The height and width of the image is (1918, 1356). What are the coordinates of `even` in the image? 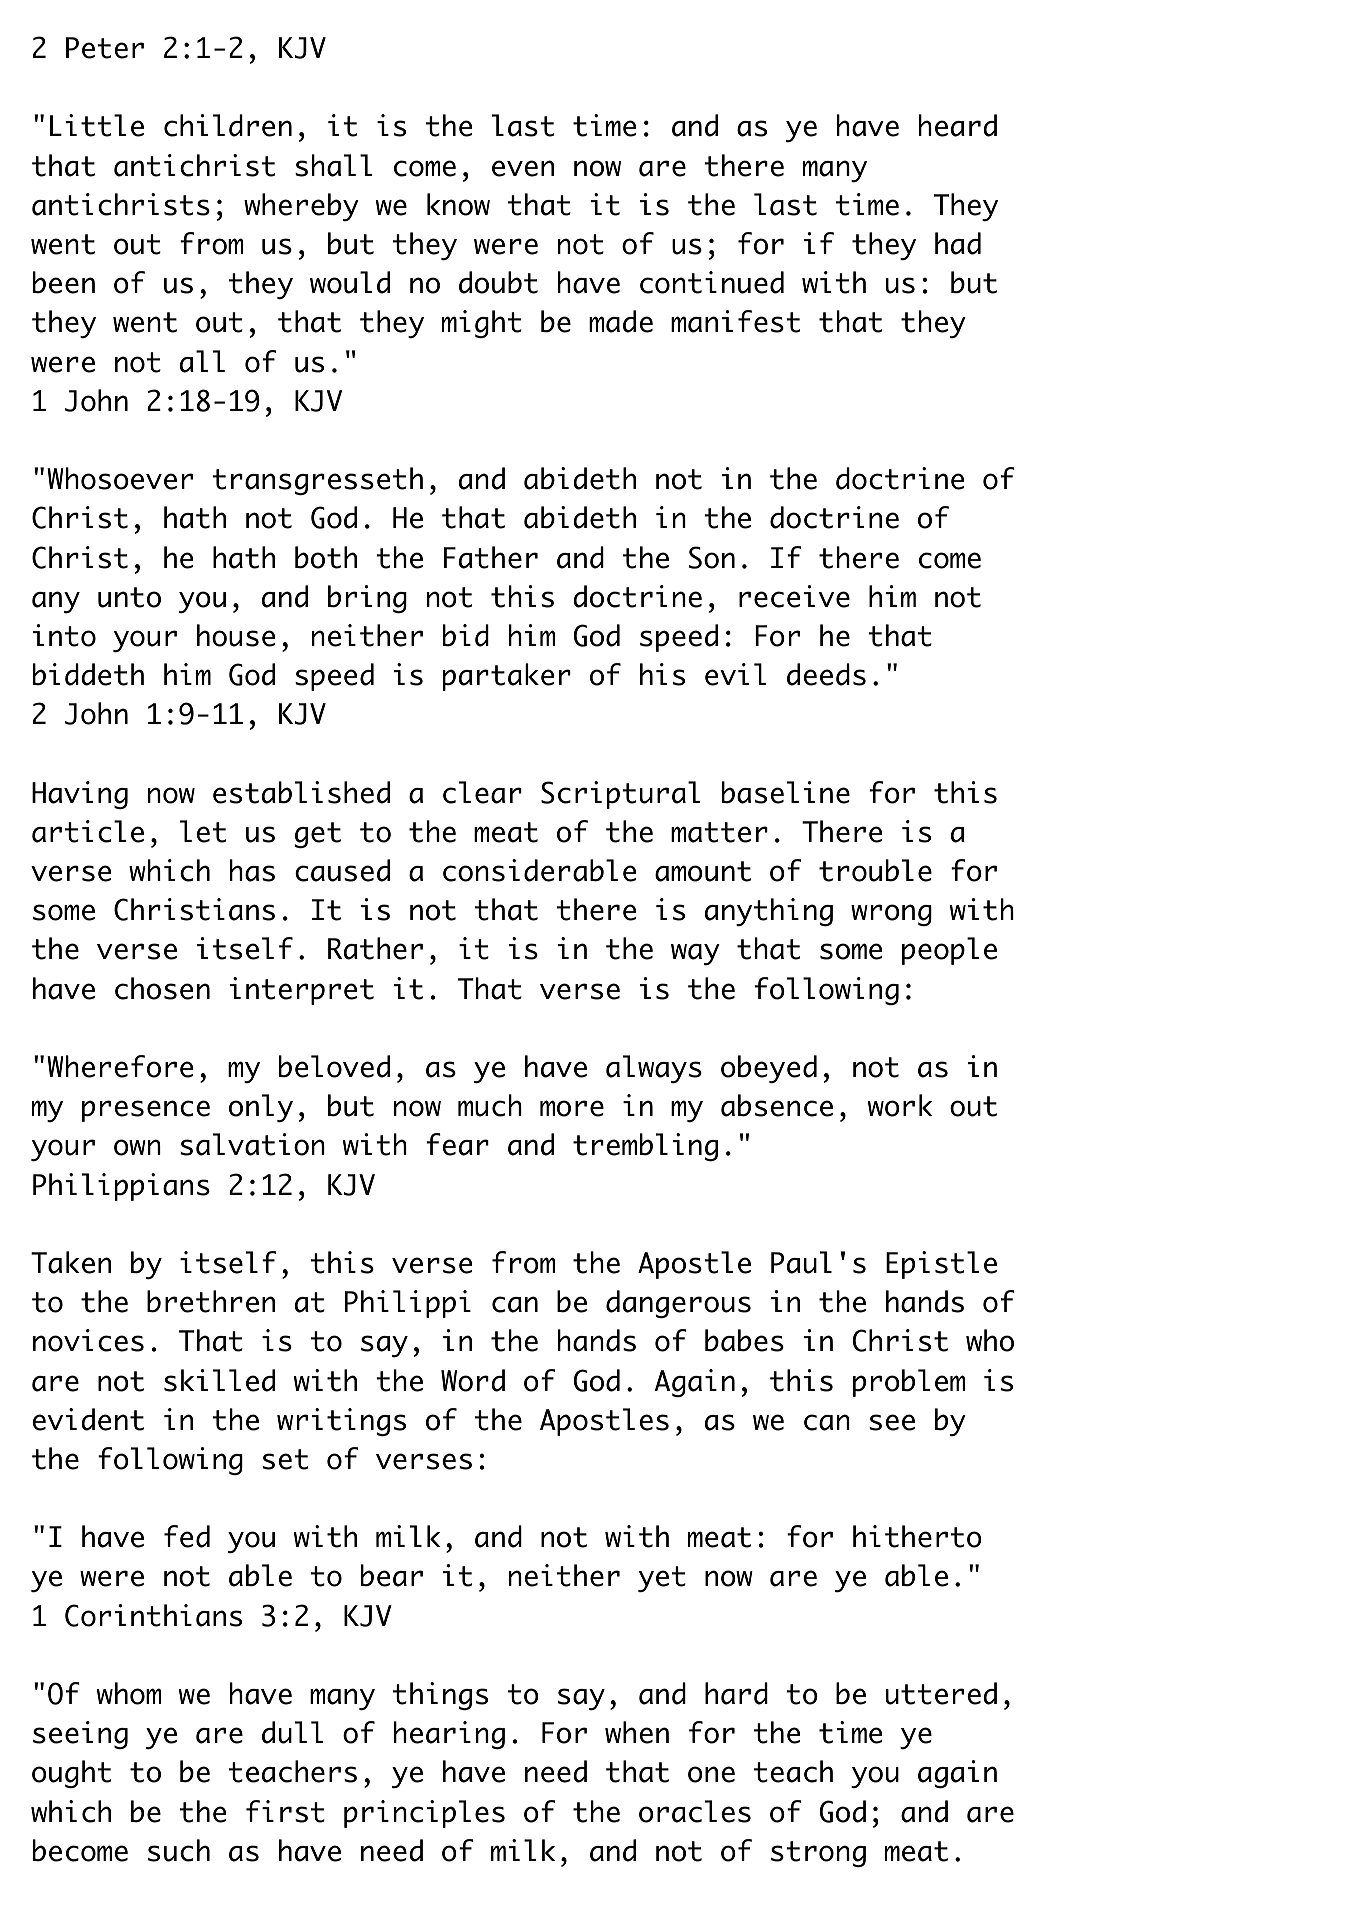 It's located at (523, 168).
